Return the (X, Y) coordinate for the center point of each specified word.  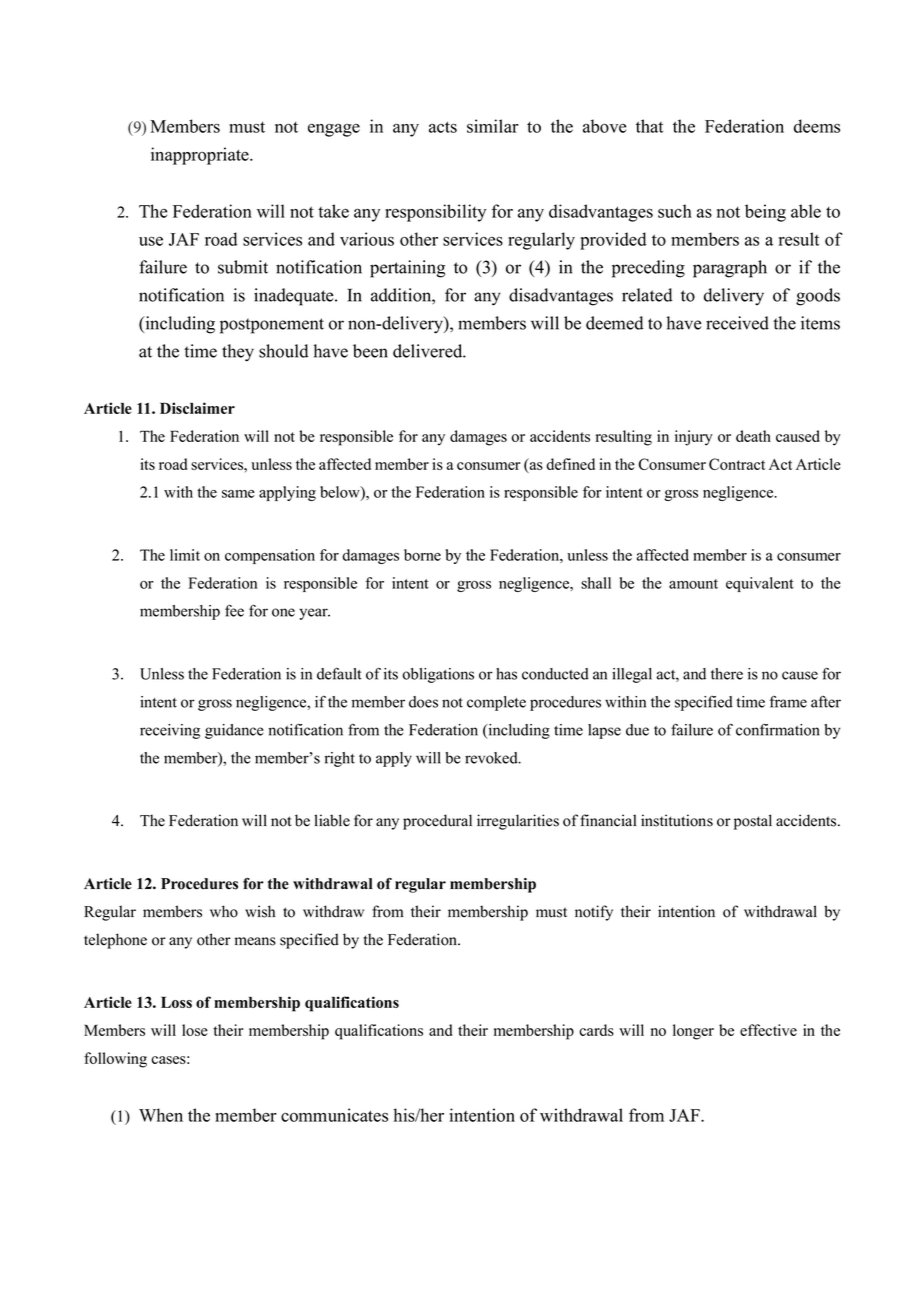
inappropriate (201, 156)
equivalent (760, 584)
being (765, 213)
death (753, 436)
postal (753, 822)
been (370, 351)
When (161, 1115)
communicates (334, 1115)
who (224, 911)
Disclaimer (197, 408)
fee (234, 610)
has (506, 674)
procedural (437, 822)
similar (493, 126)
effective (768, 1030)
